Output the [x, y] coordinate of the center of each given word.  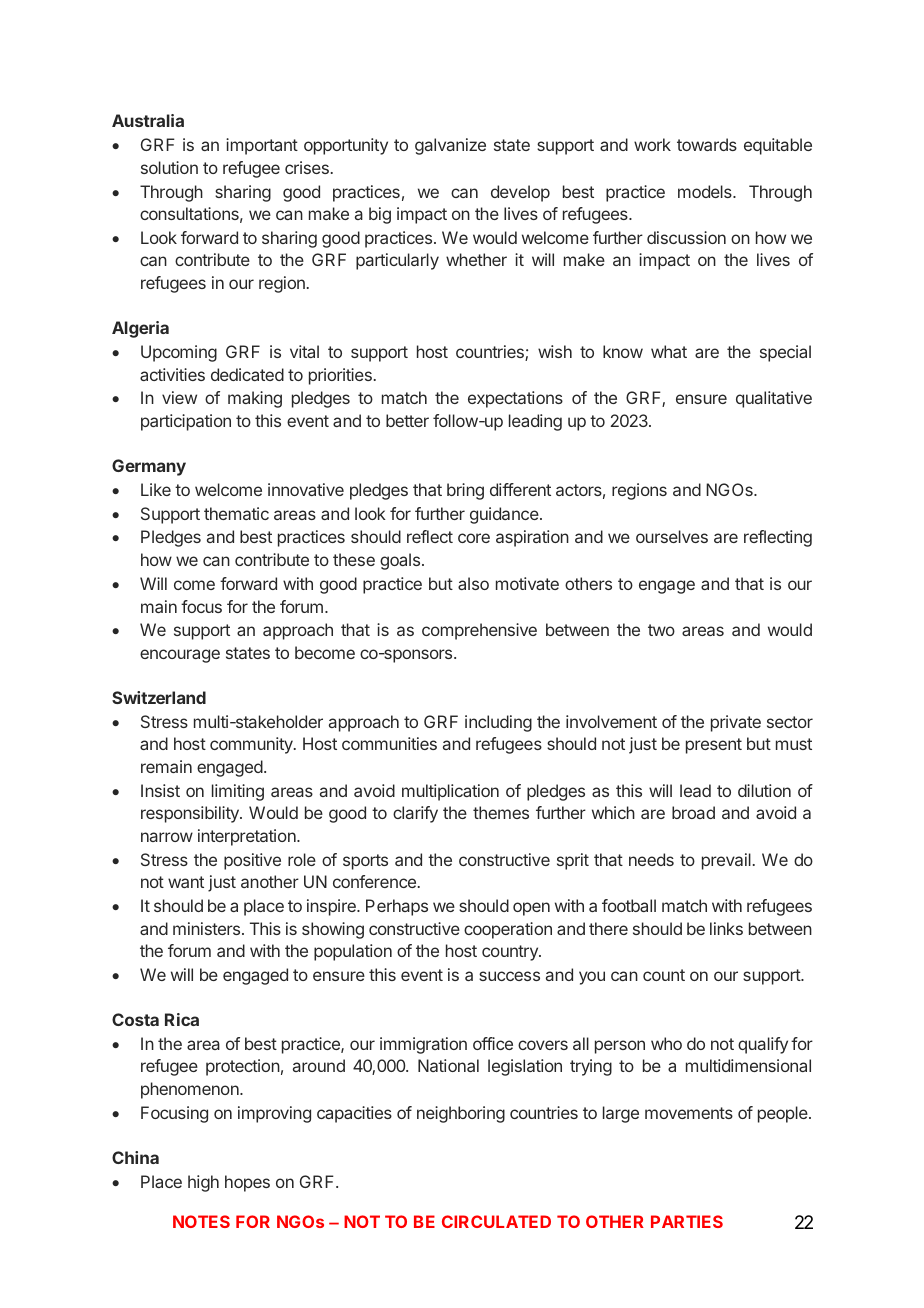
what [669, 351]
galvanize [450, 146]
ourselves [672, 536]
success [509, 976]
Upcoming [179, 353]
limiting [238, 792]
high [203, 1183]
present [714, 746]
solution [169, 167]
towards [707, 144]
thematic [236, 513]
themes [501, 812]
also [473, 583]
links [726, 928]
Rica [182, 1019]
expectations [515, 399]
